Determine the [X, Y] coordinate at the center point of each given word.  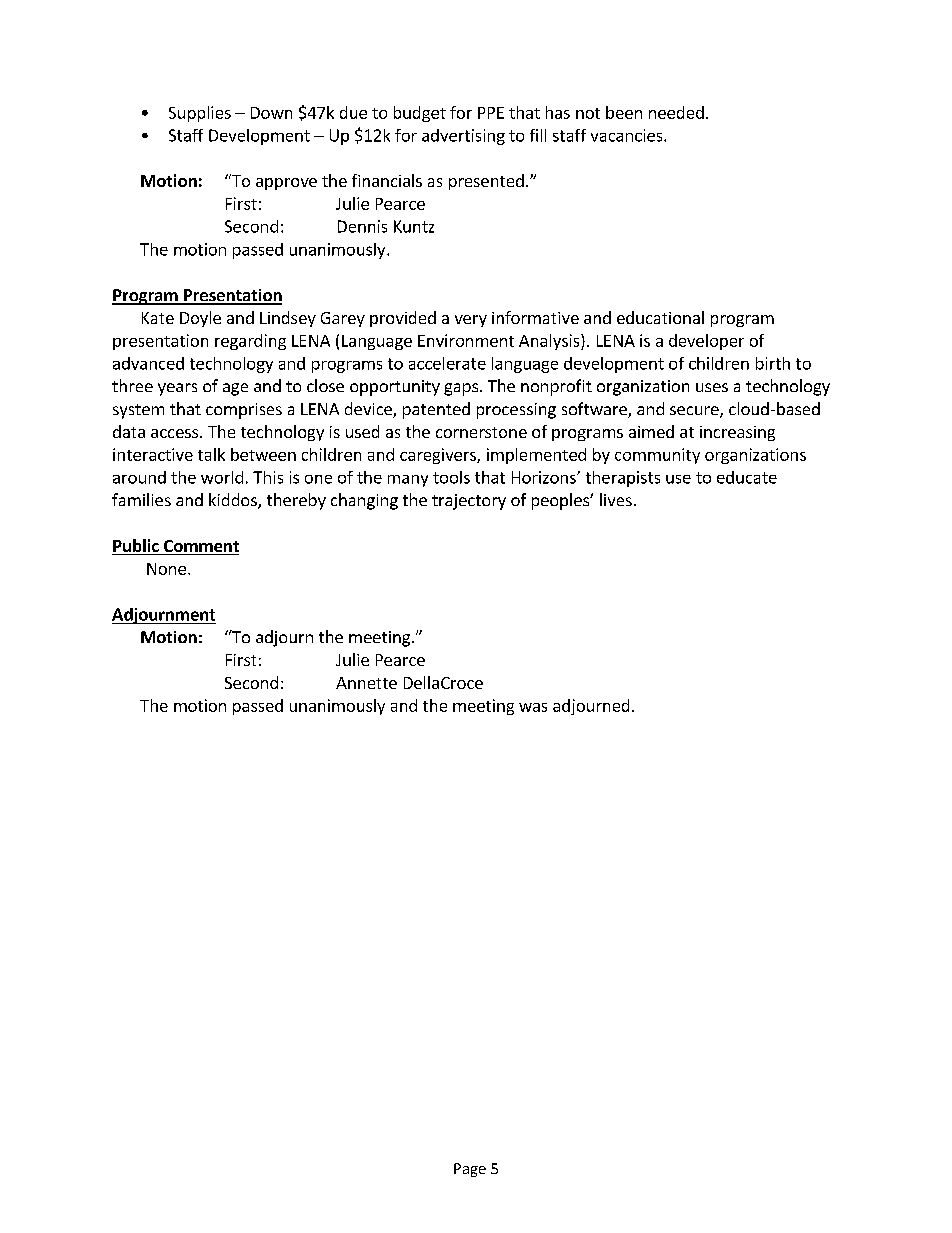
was [533, 707]
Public [136, 547]
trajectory [469, 502]
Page [470, 1170]
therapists [623, 479]
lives [616, 499]
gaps [462, 389]
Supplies [200, 114]
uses [712, 387]
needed [676, 112]
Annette [366, 683]
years [177, 389]
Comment [200, 547]
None [166, 569]
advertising [463, 137]
